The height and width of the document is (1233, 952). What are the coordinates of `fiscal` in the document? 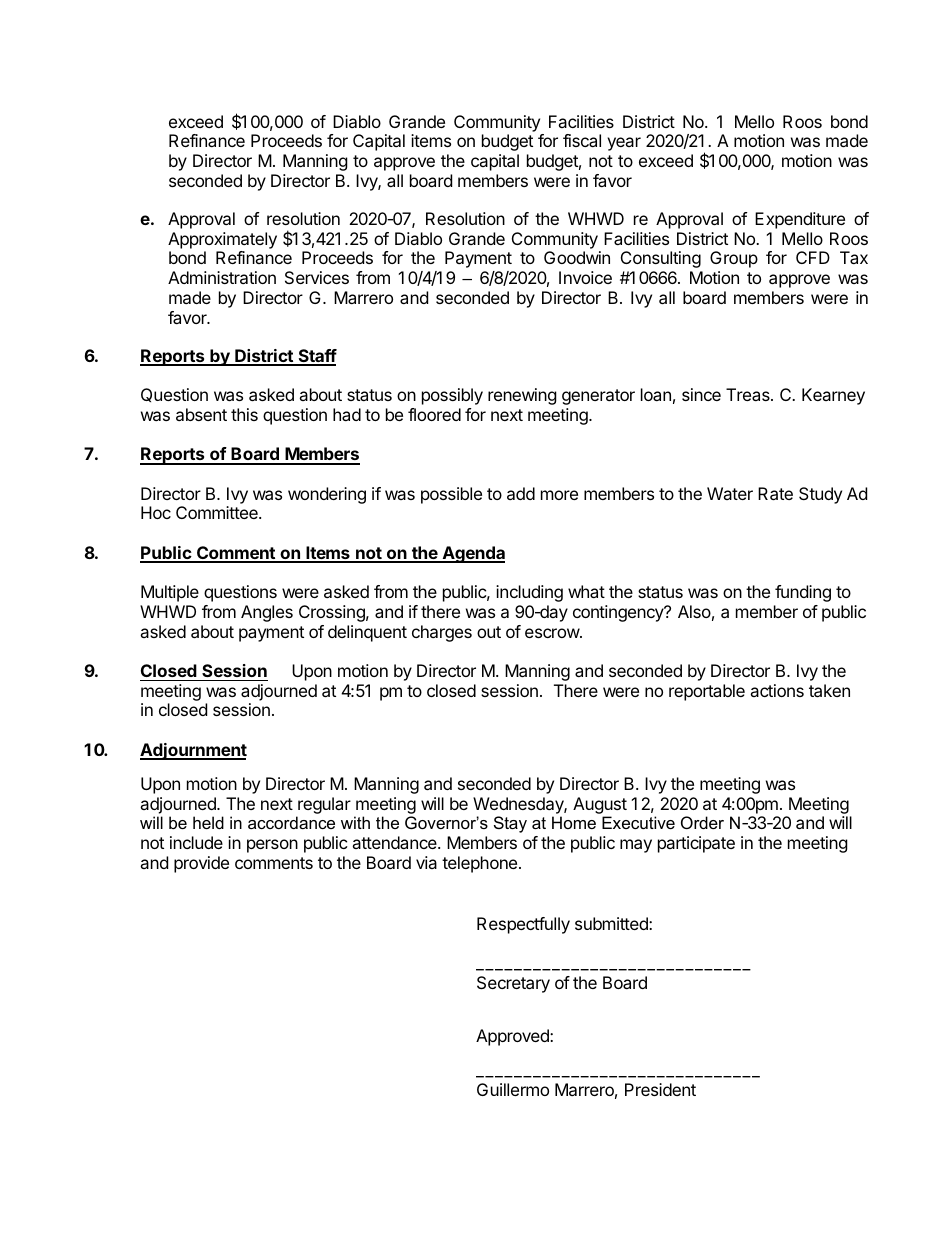 It's located at (582, 140).
